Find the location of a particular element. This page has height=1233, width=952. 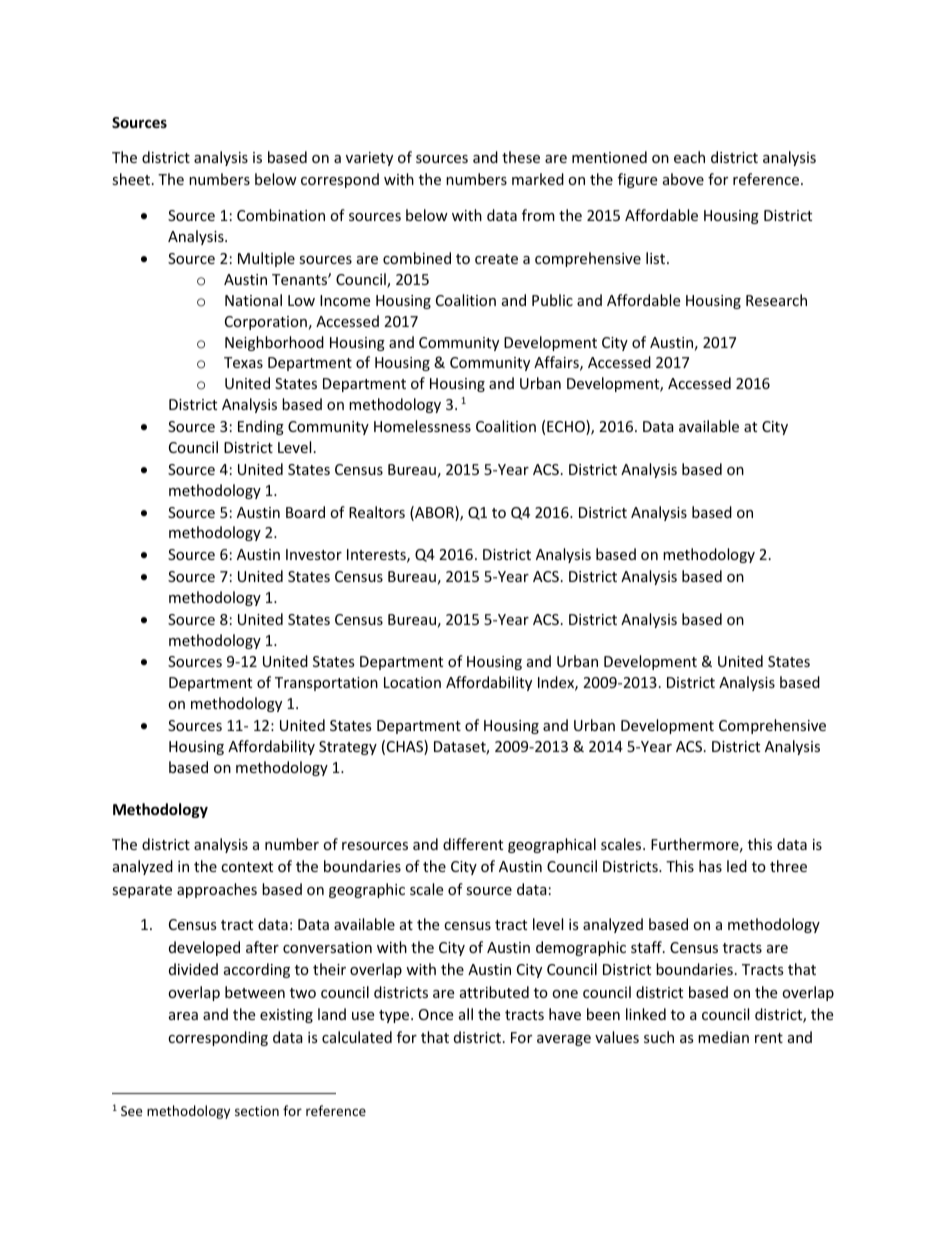

median is located at coordinates (723, 1037).
